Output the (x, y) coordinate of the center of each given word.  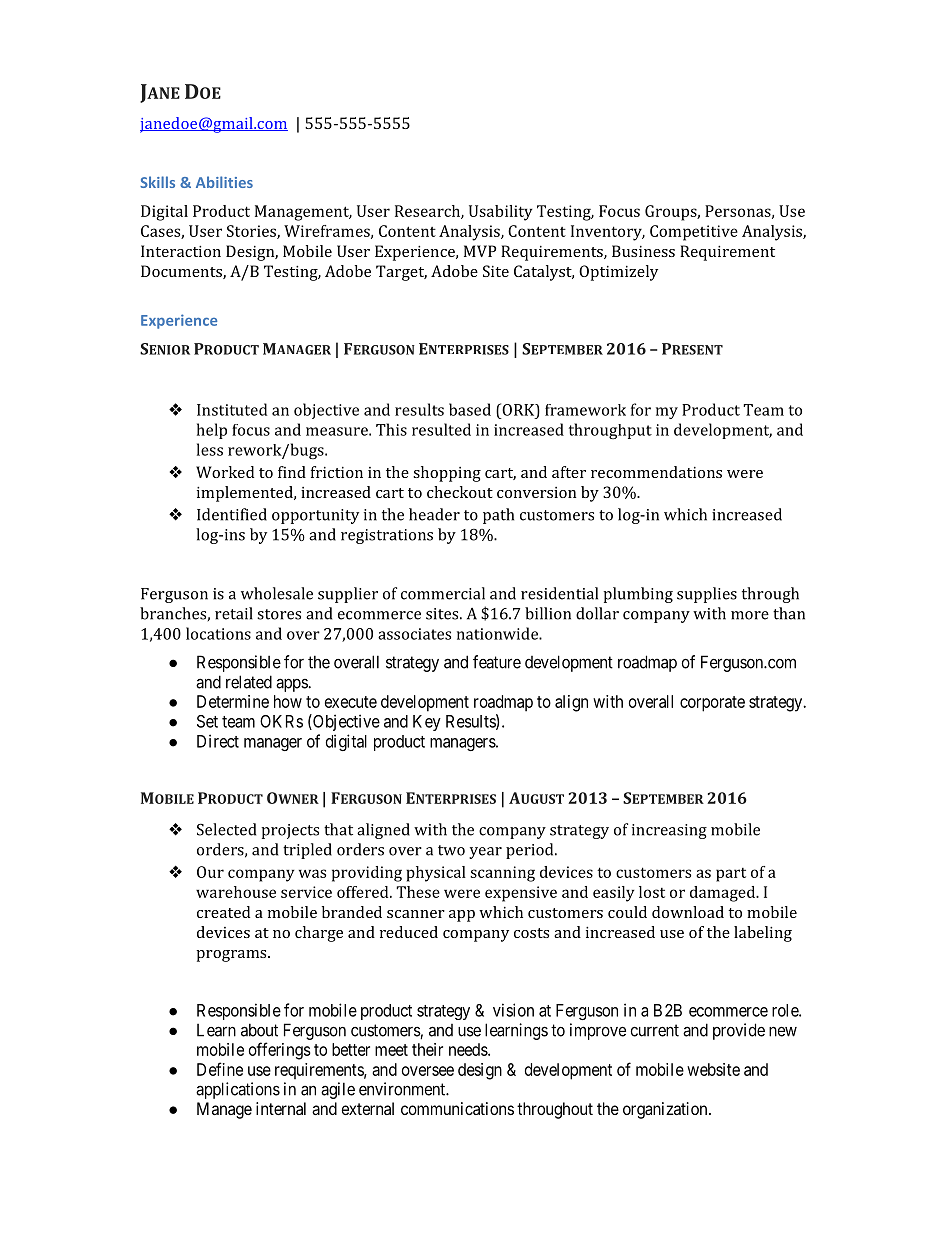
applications (238, 1090)
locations (218, 633)
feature (497, 662)
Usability (501, 213)
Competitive (694, 233)
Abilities (224, 182)
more (750, 615)
